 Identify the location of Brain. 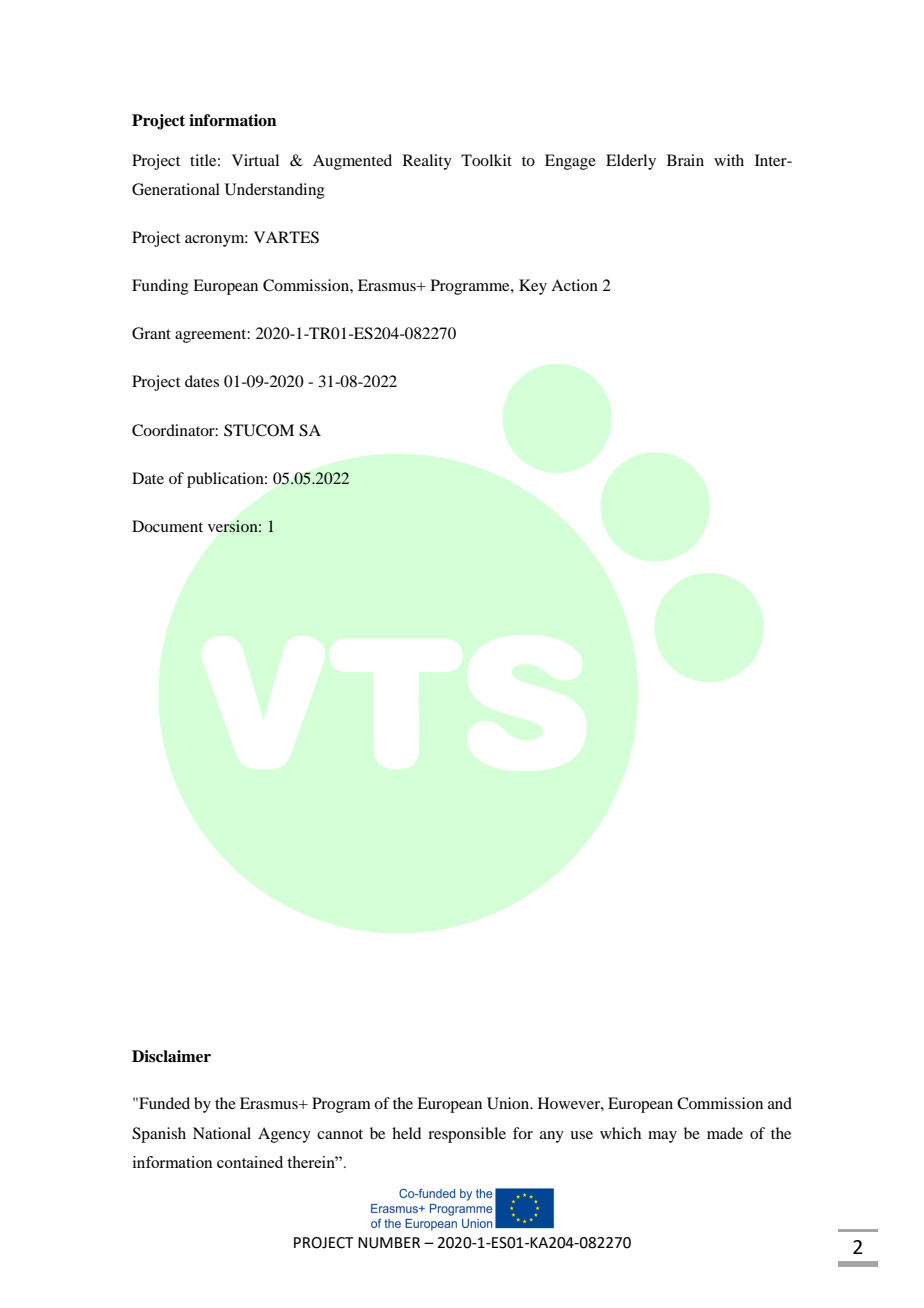
(685, 160).
